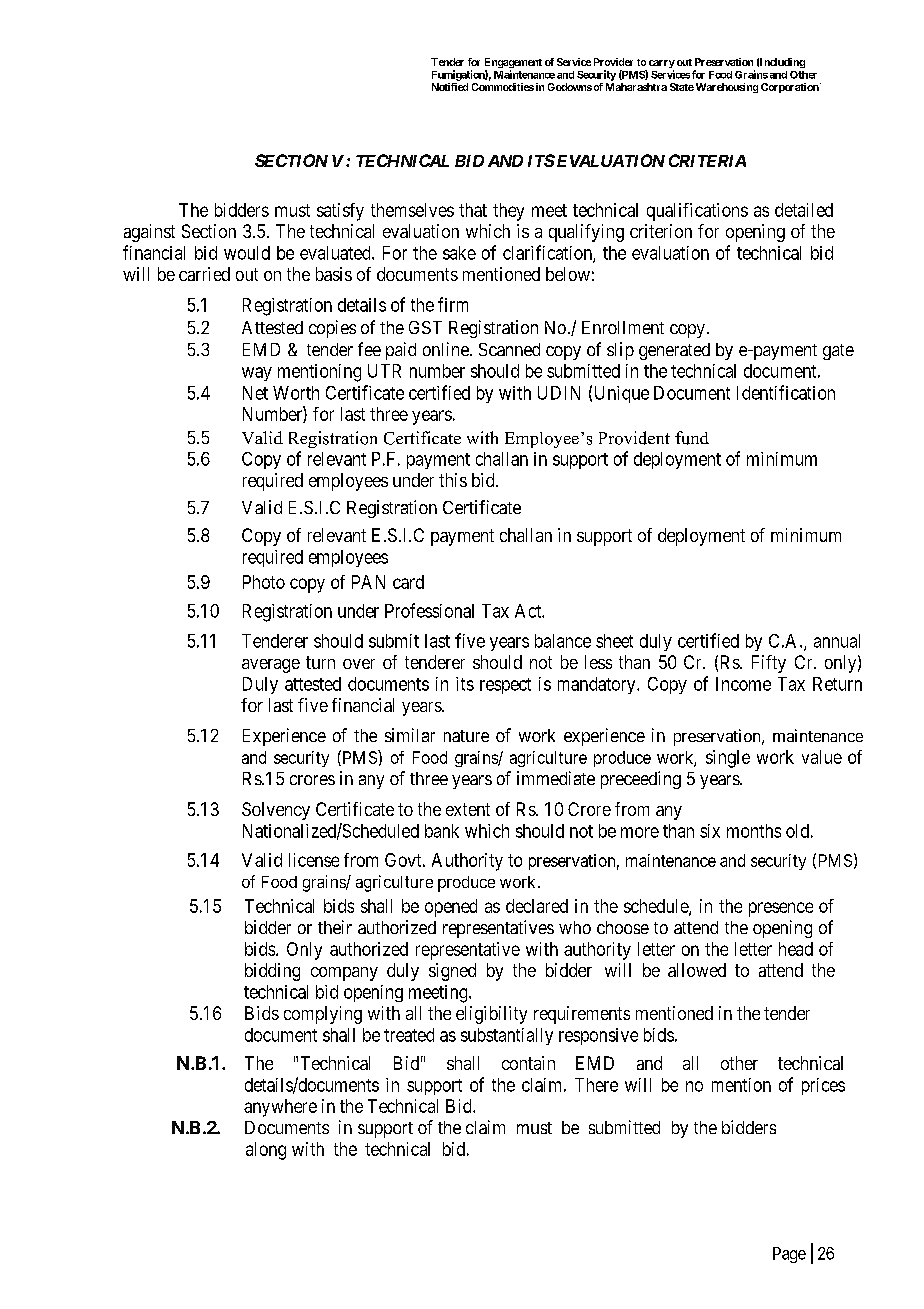 The image size is (924, 1309). What do you see at coordinates (789, 1255) in the screenshot?
I see `Page` at bounding box center [789, 1255].
